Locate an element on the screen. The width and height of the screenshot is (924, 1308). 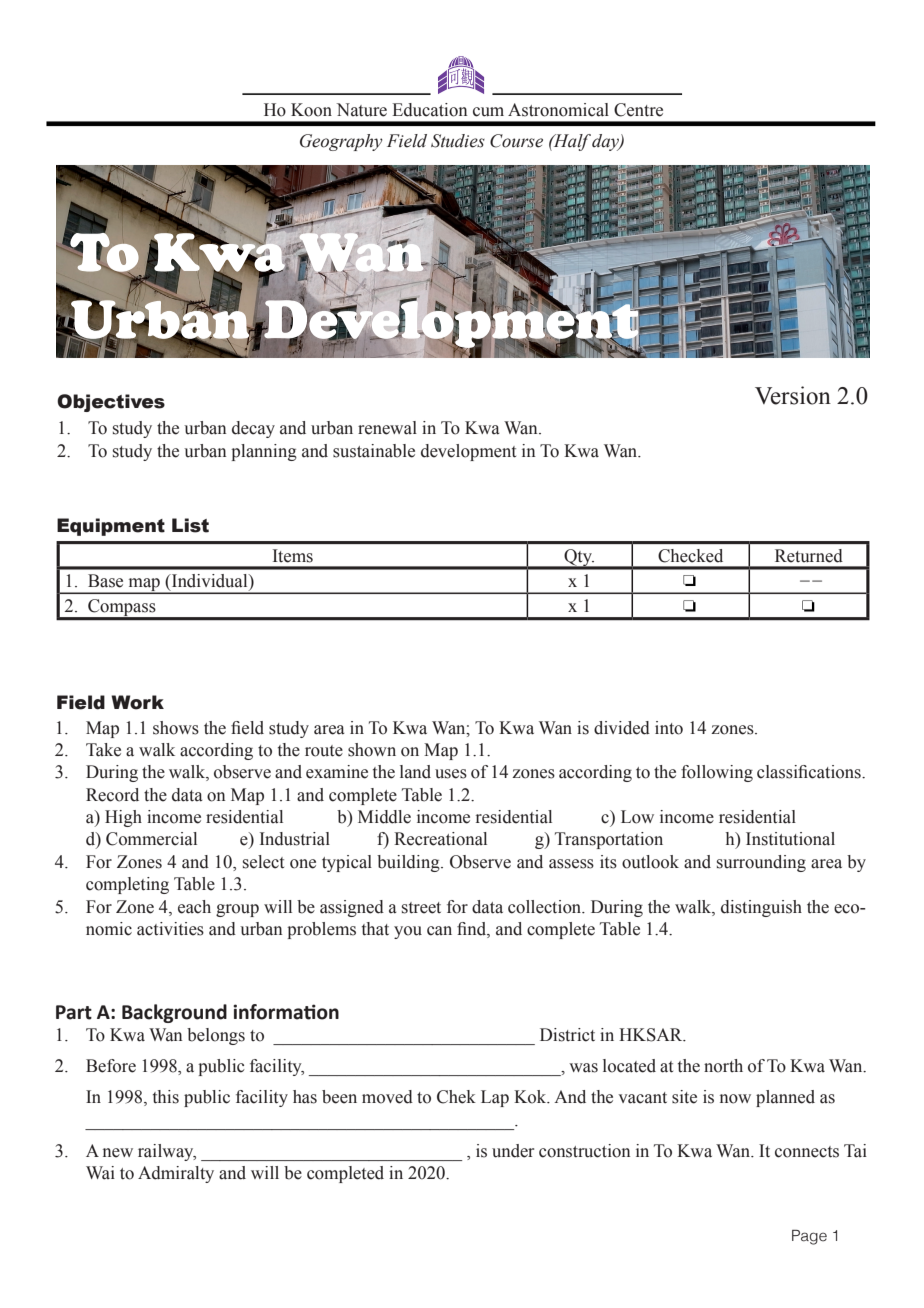
Studies is located at coordinates (458, 141).
